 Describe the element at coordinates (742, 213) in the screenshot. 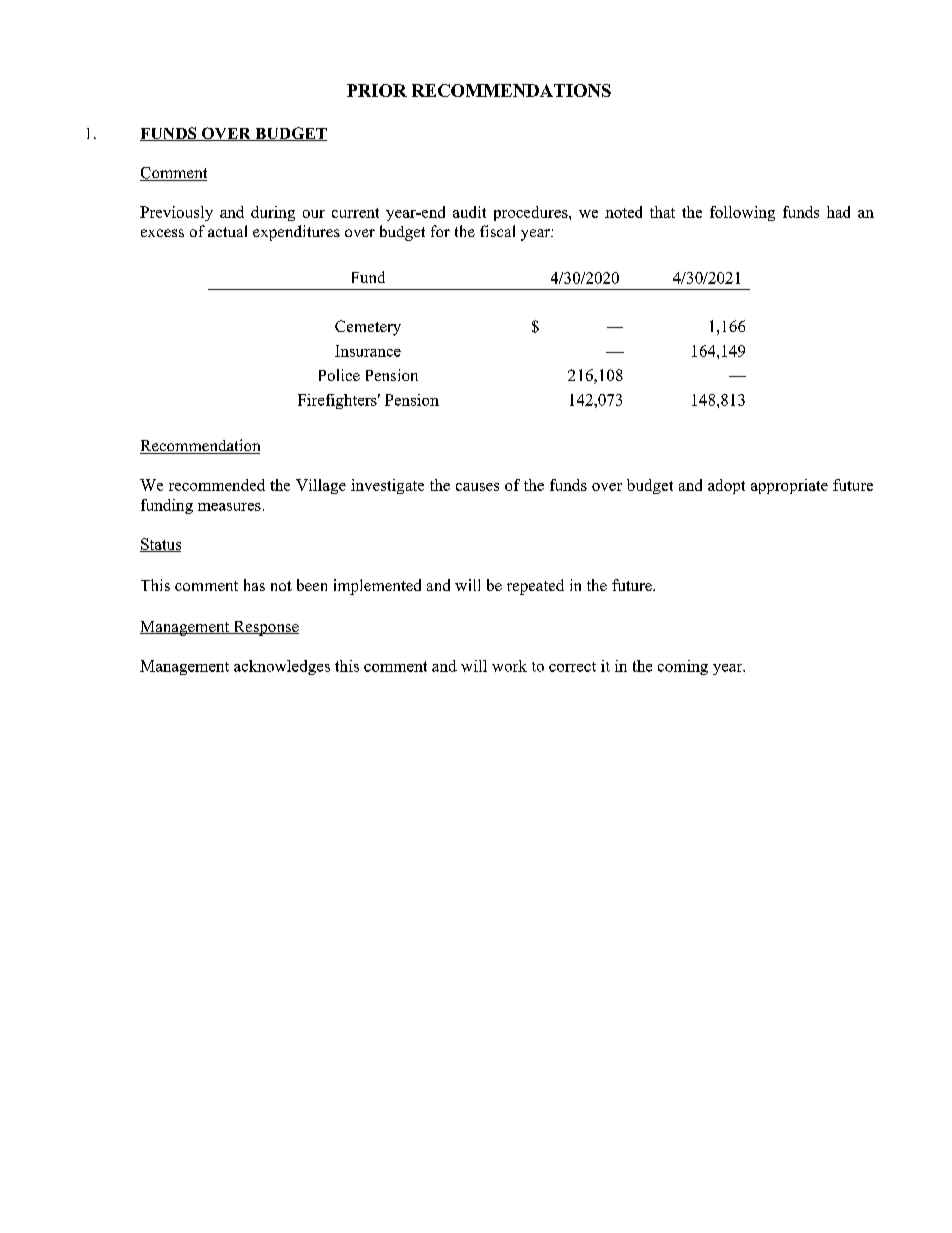

I see `following` at that location.
